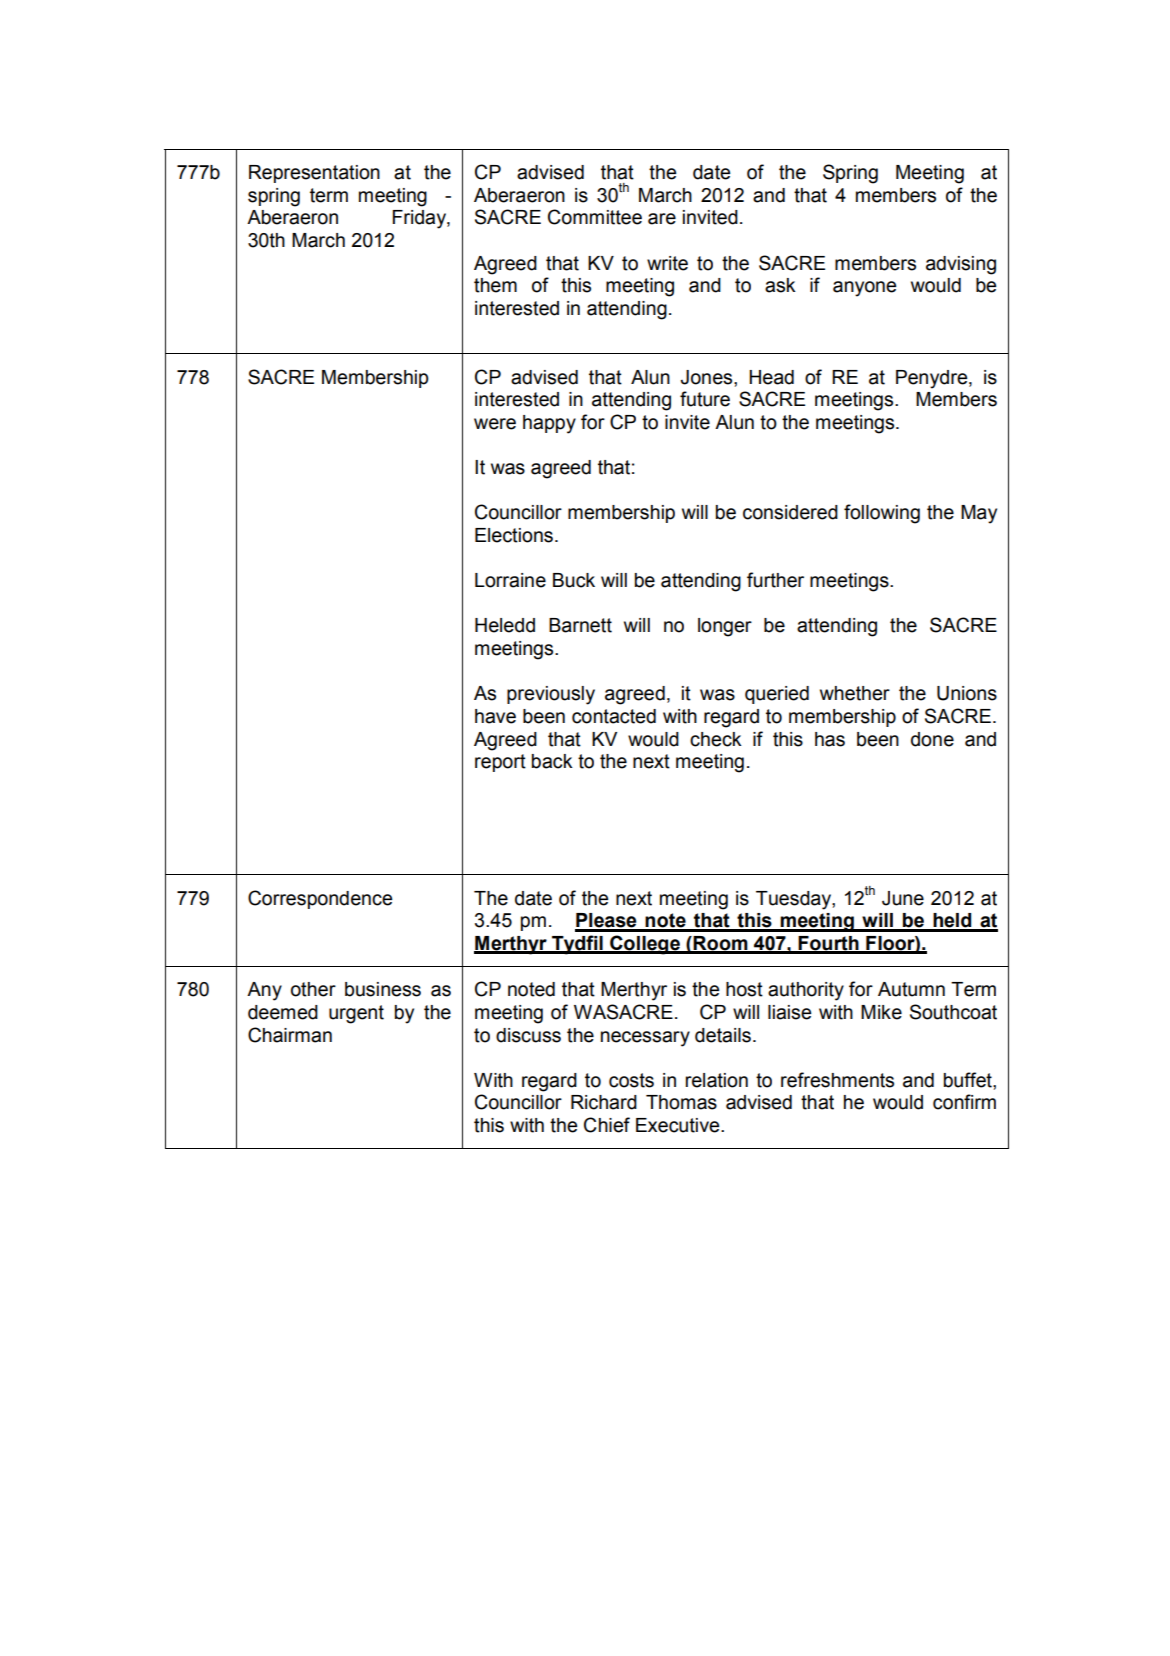 The image size is (1170, 1656). What do you see at coordinates (932, 739) in the screenshot?
I see `done` at bounding box center [932, 739].
